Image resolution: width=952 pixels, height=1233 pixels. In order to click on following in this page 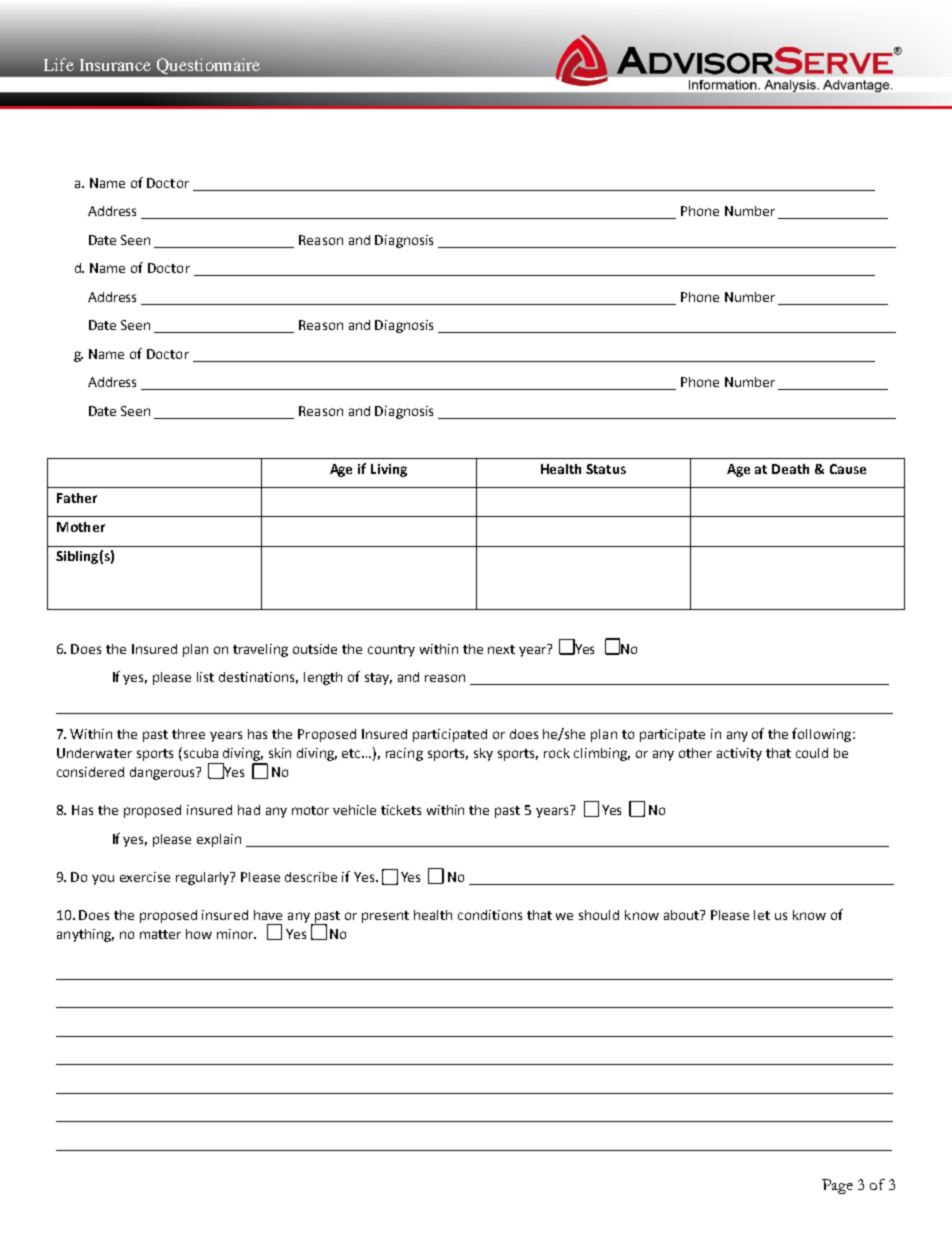, I will do `click(823, 735)`.
